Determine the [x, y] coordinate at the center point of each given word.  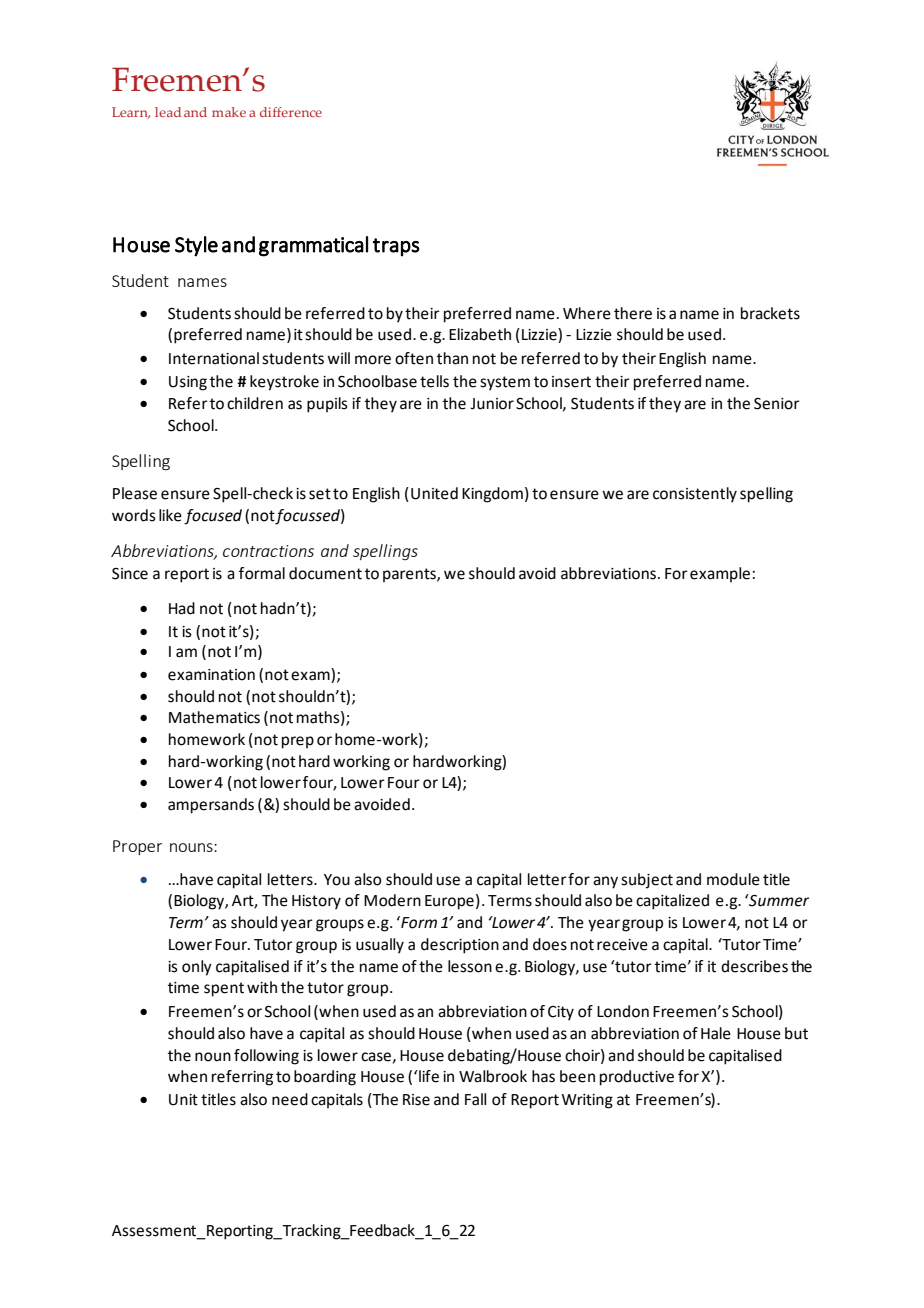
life [428, 1076]
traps [396, 247]
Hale [716, 1033]
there [633, 313]
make [229, 112]
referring [242, 1078]
